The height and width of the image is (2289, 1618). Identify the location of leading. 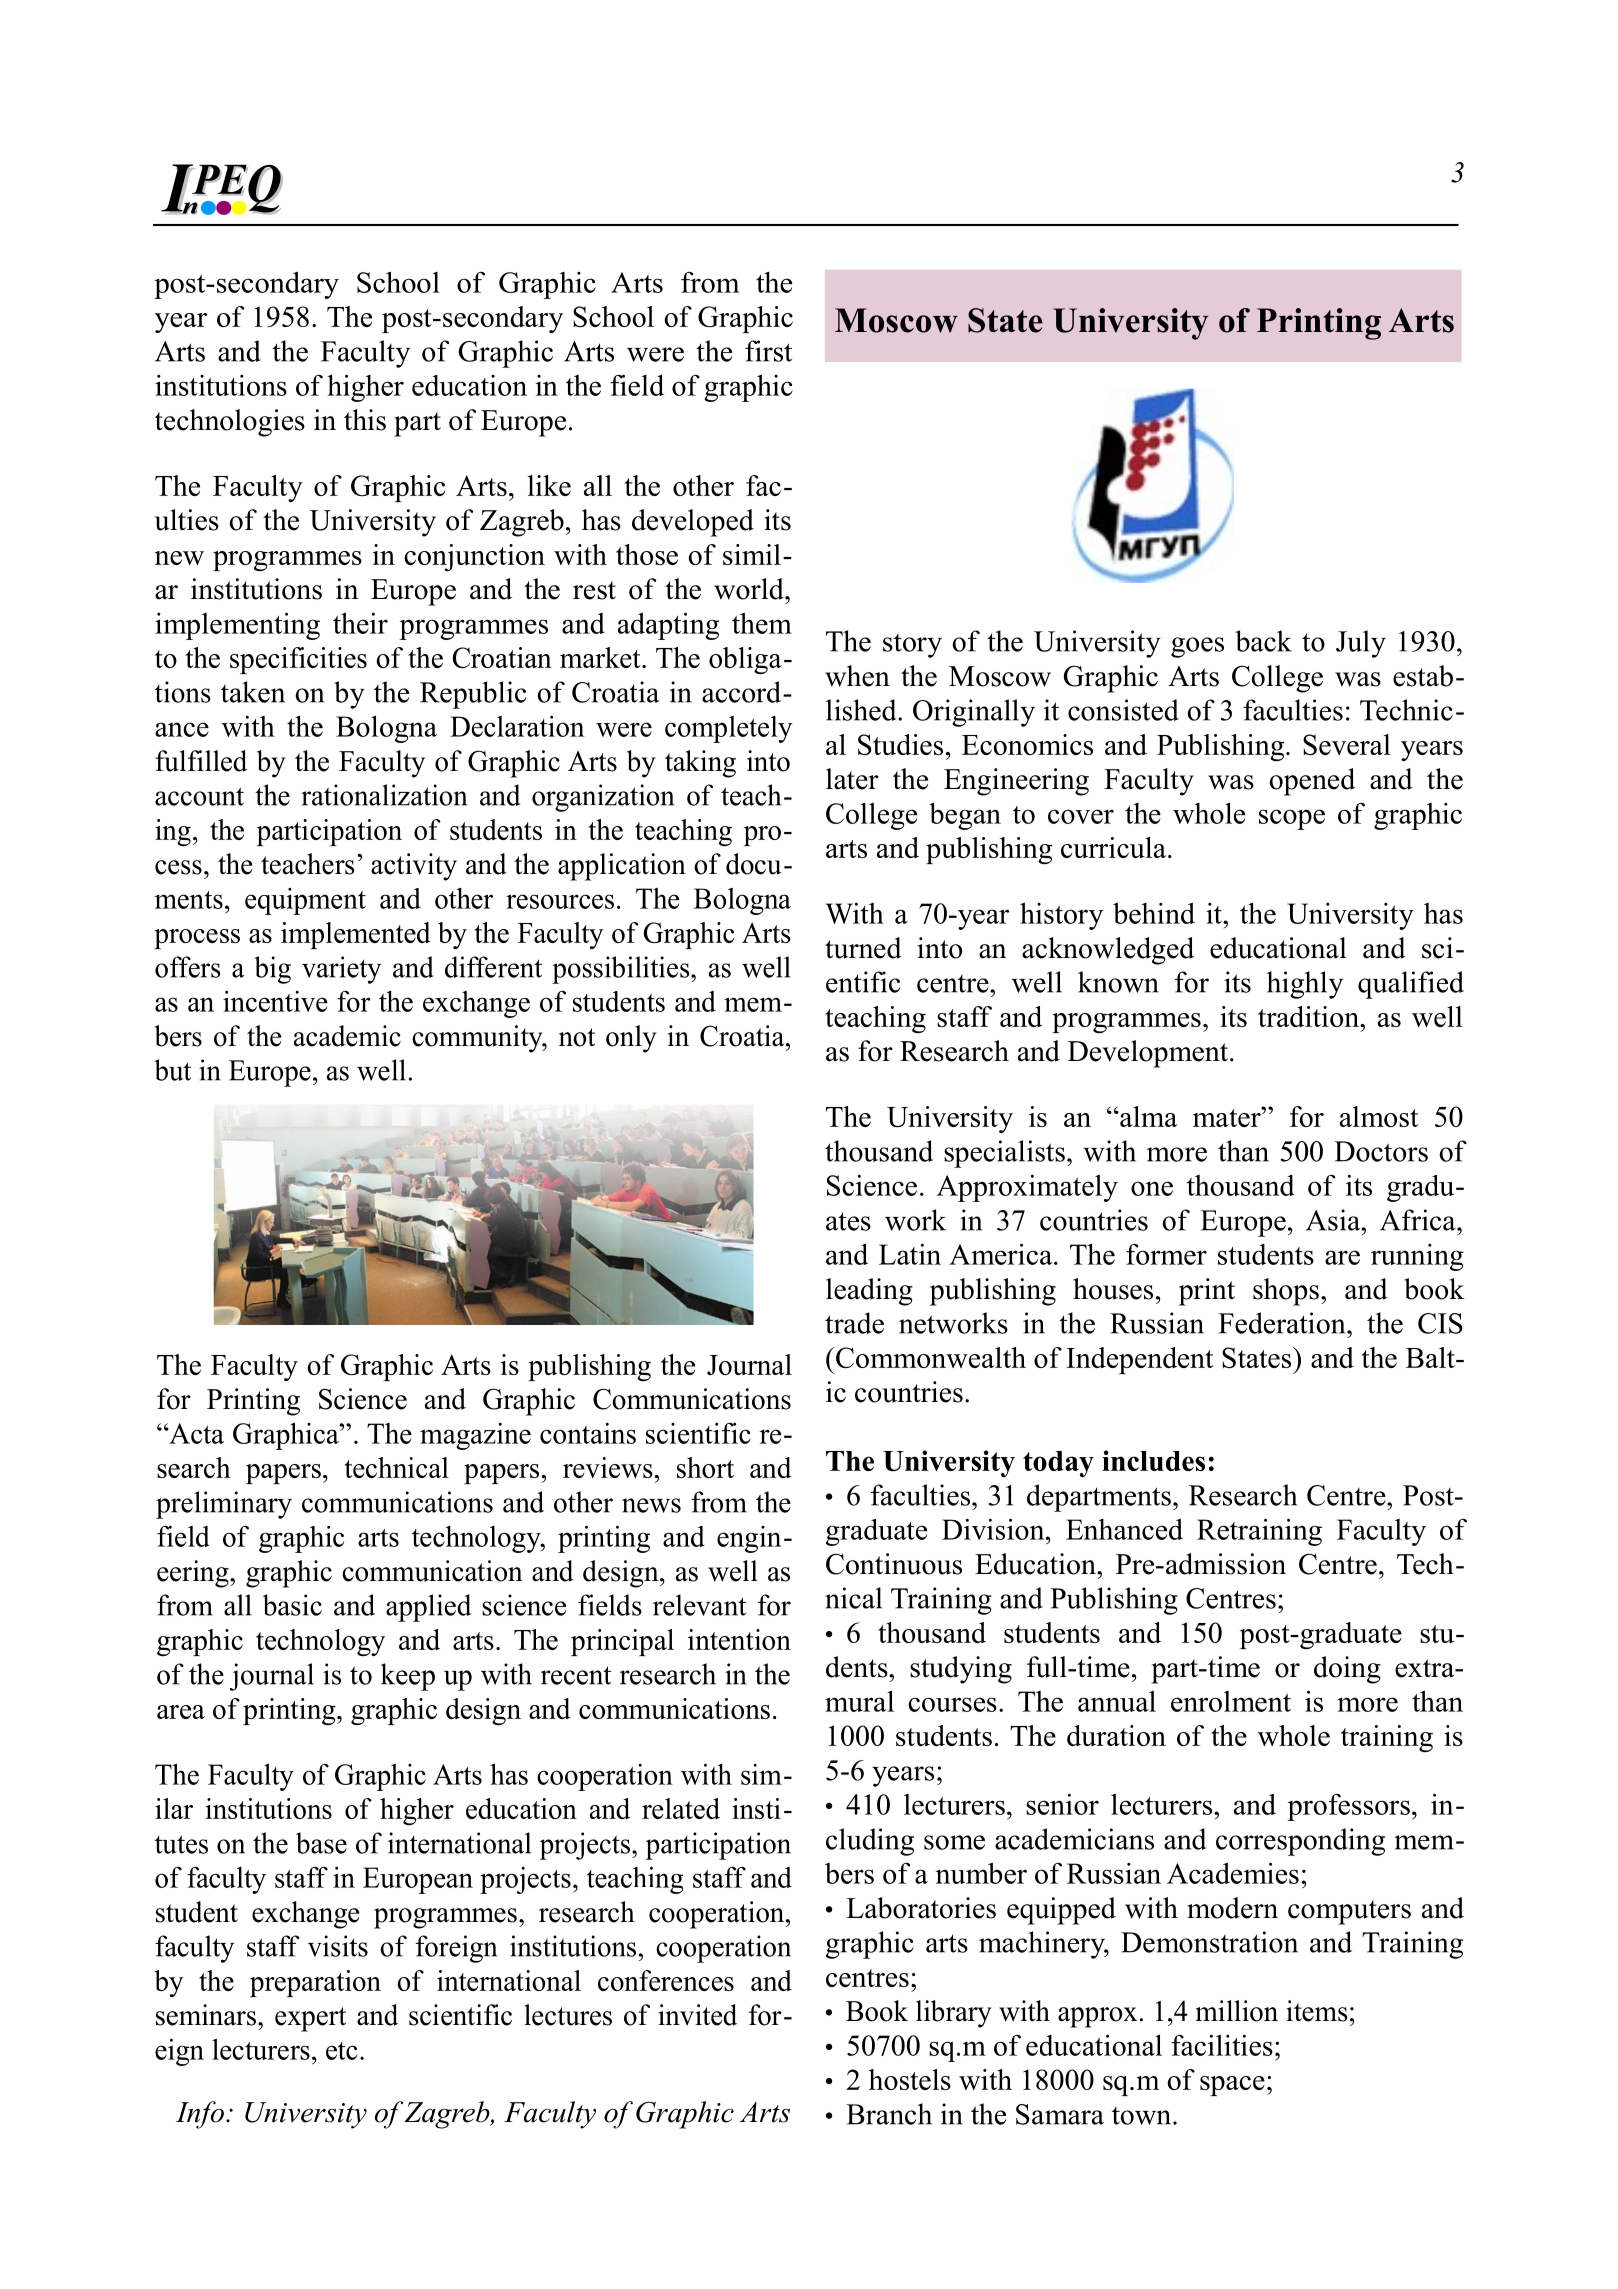
(869, 1292).
